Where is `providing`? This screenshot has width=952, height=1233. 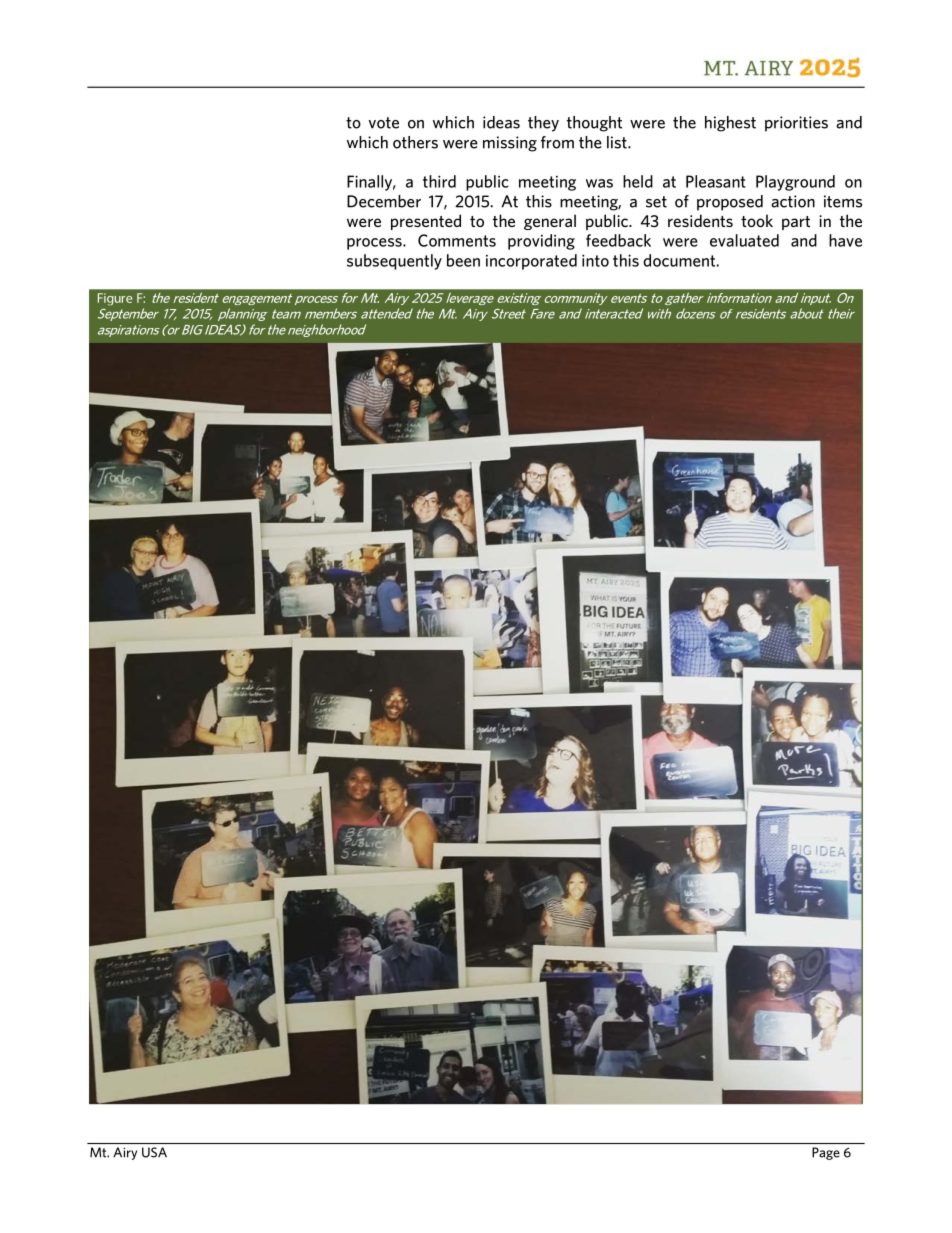
providing is located at coordinates (541, 242).
